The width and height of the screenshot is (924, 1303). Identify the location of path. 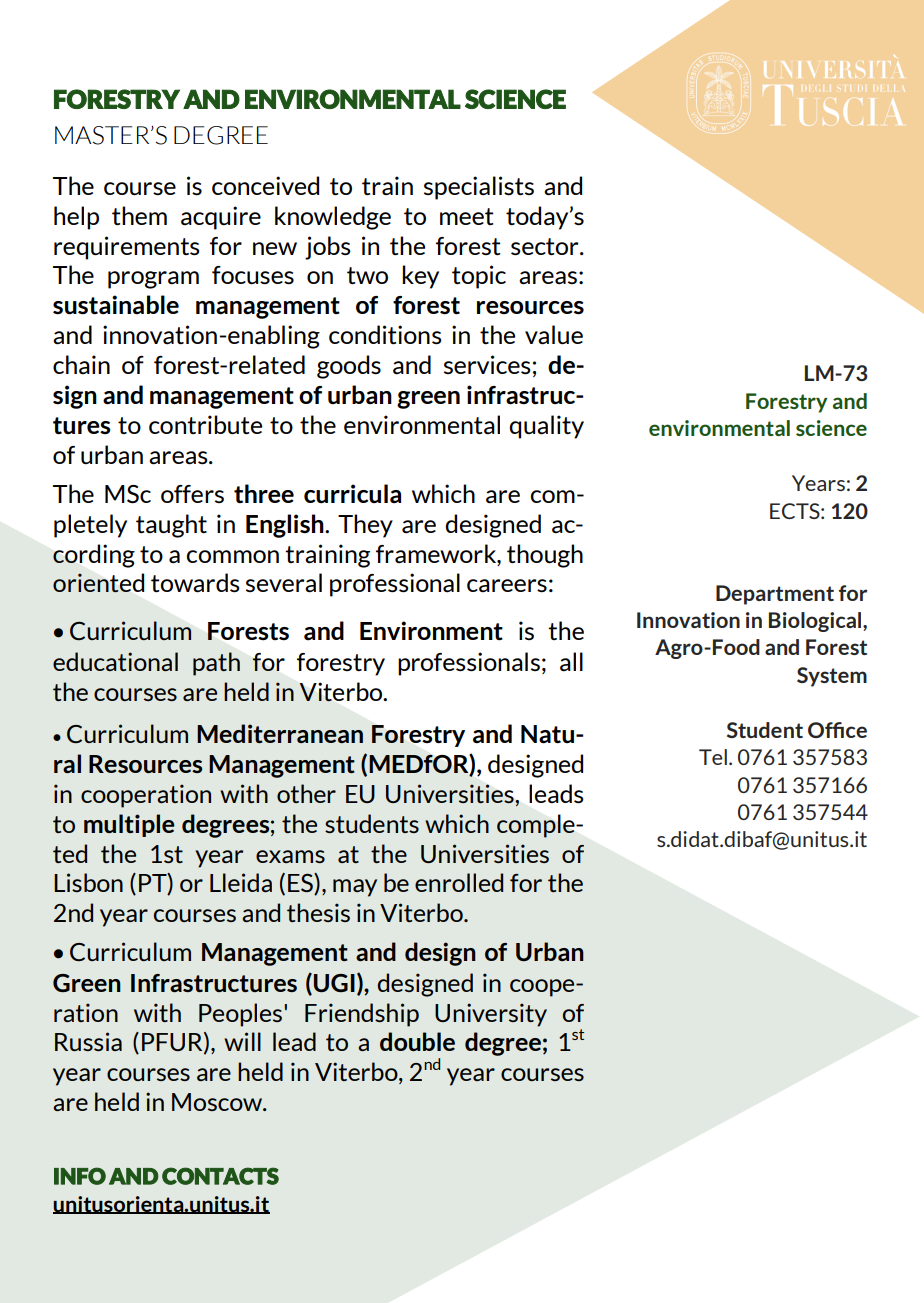
(216, 664).
